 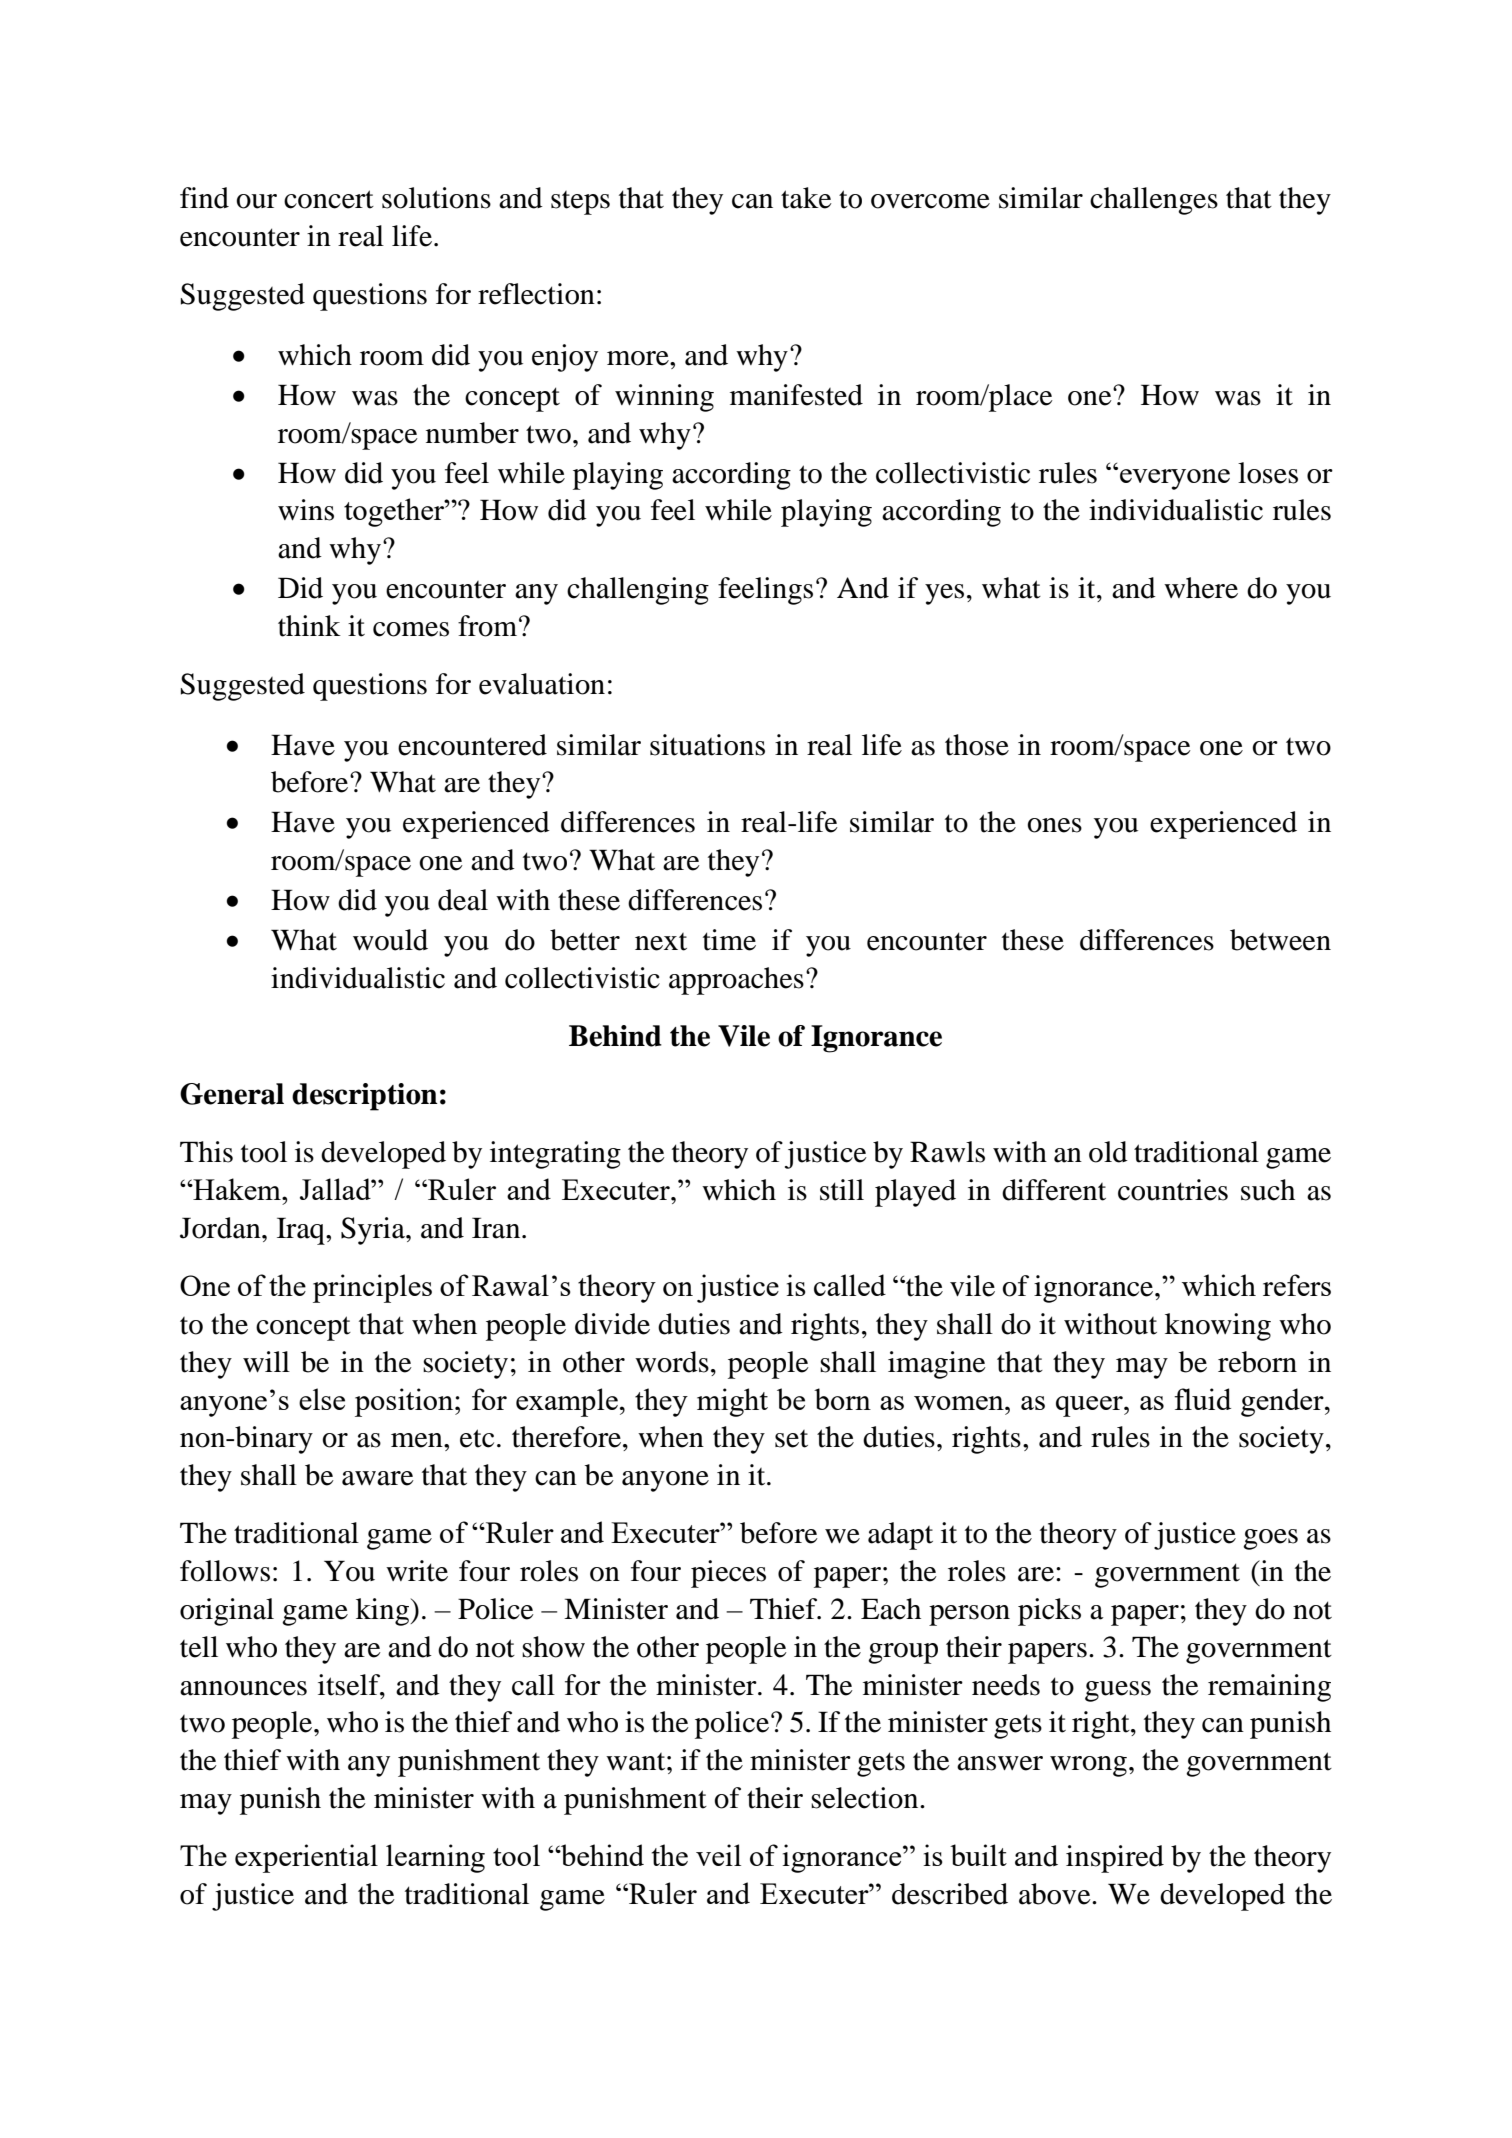 What do you see at coordinates (1202, 1399) in the screenshot?
I see `fluid` at bounding box center [1202, 1399].
